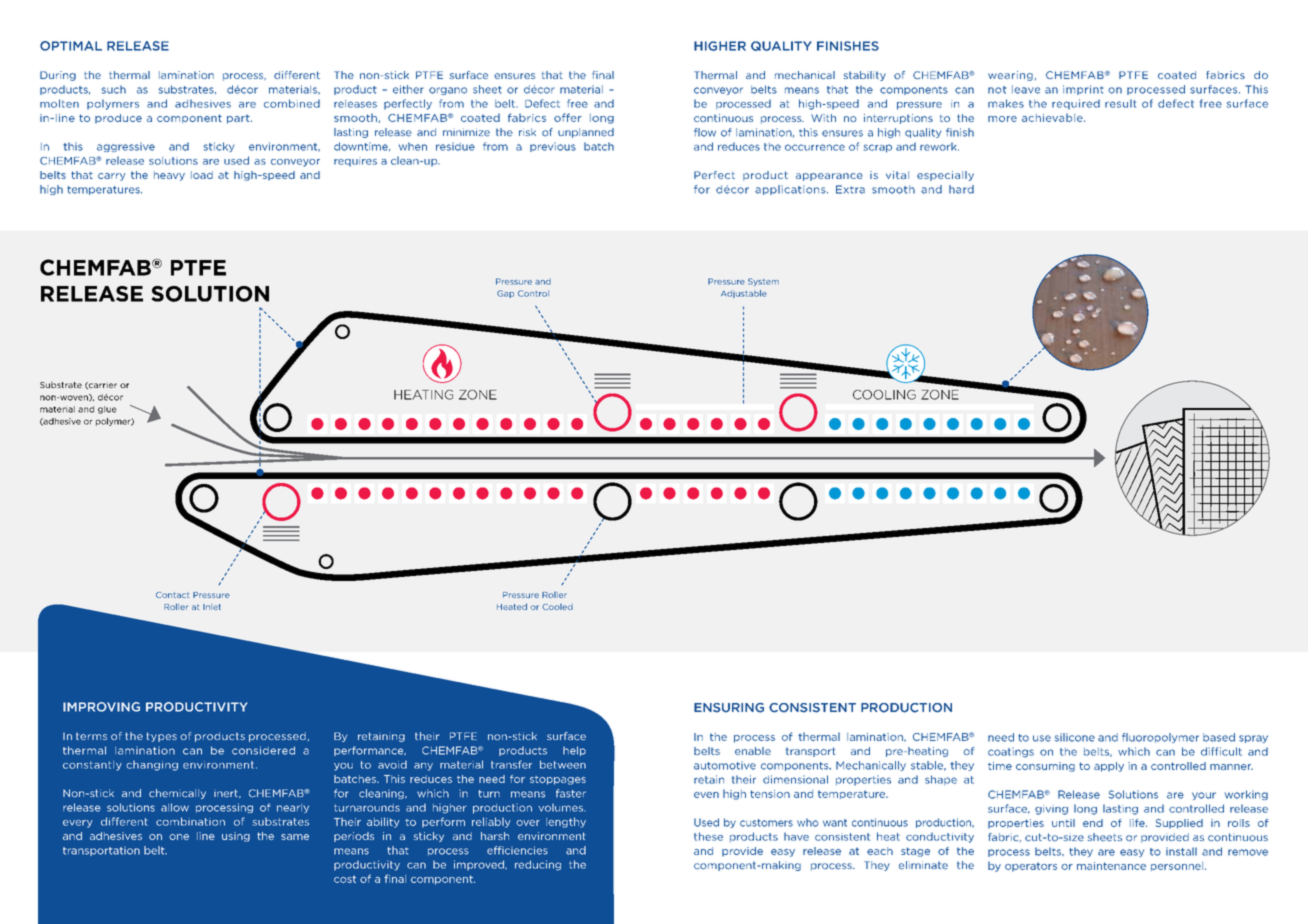 Image resolution: width=1308 pixels, height=924 pixels. Describe the element at coordinates (729, 708) in the screenshot. I see `ENSURING` at that location.
